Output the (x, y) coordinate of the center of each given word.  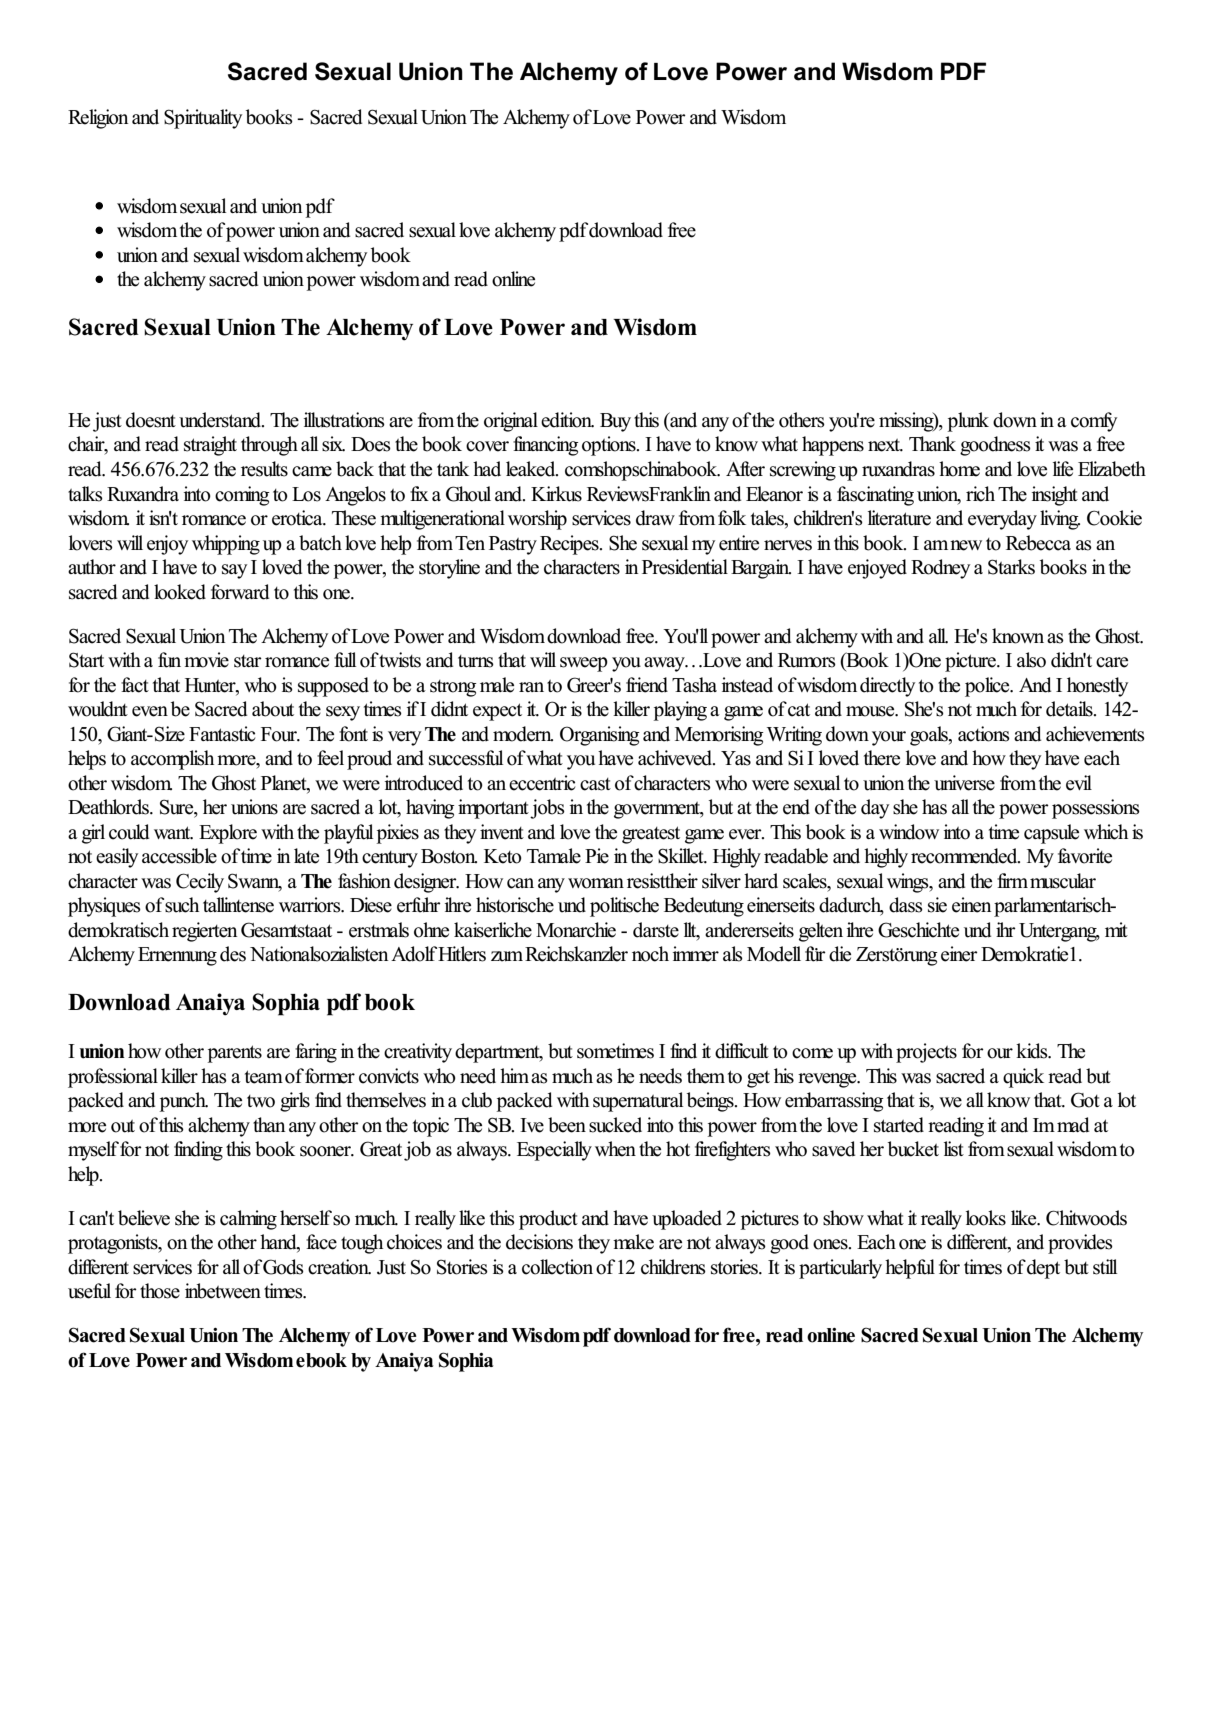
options (610, 446)
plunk (968, 422)
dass (906, 905)
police (988, 687)
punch (184, 1102)
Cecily (200, 883)
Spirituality (203, 119)
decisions (539, 1242)
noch (650, 954)
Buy (615, 422)
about (273, 709)
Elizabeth (1112, 469)
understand (221, 420)
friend (647, 685)
